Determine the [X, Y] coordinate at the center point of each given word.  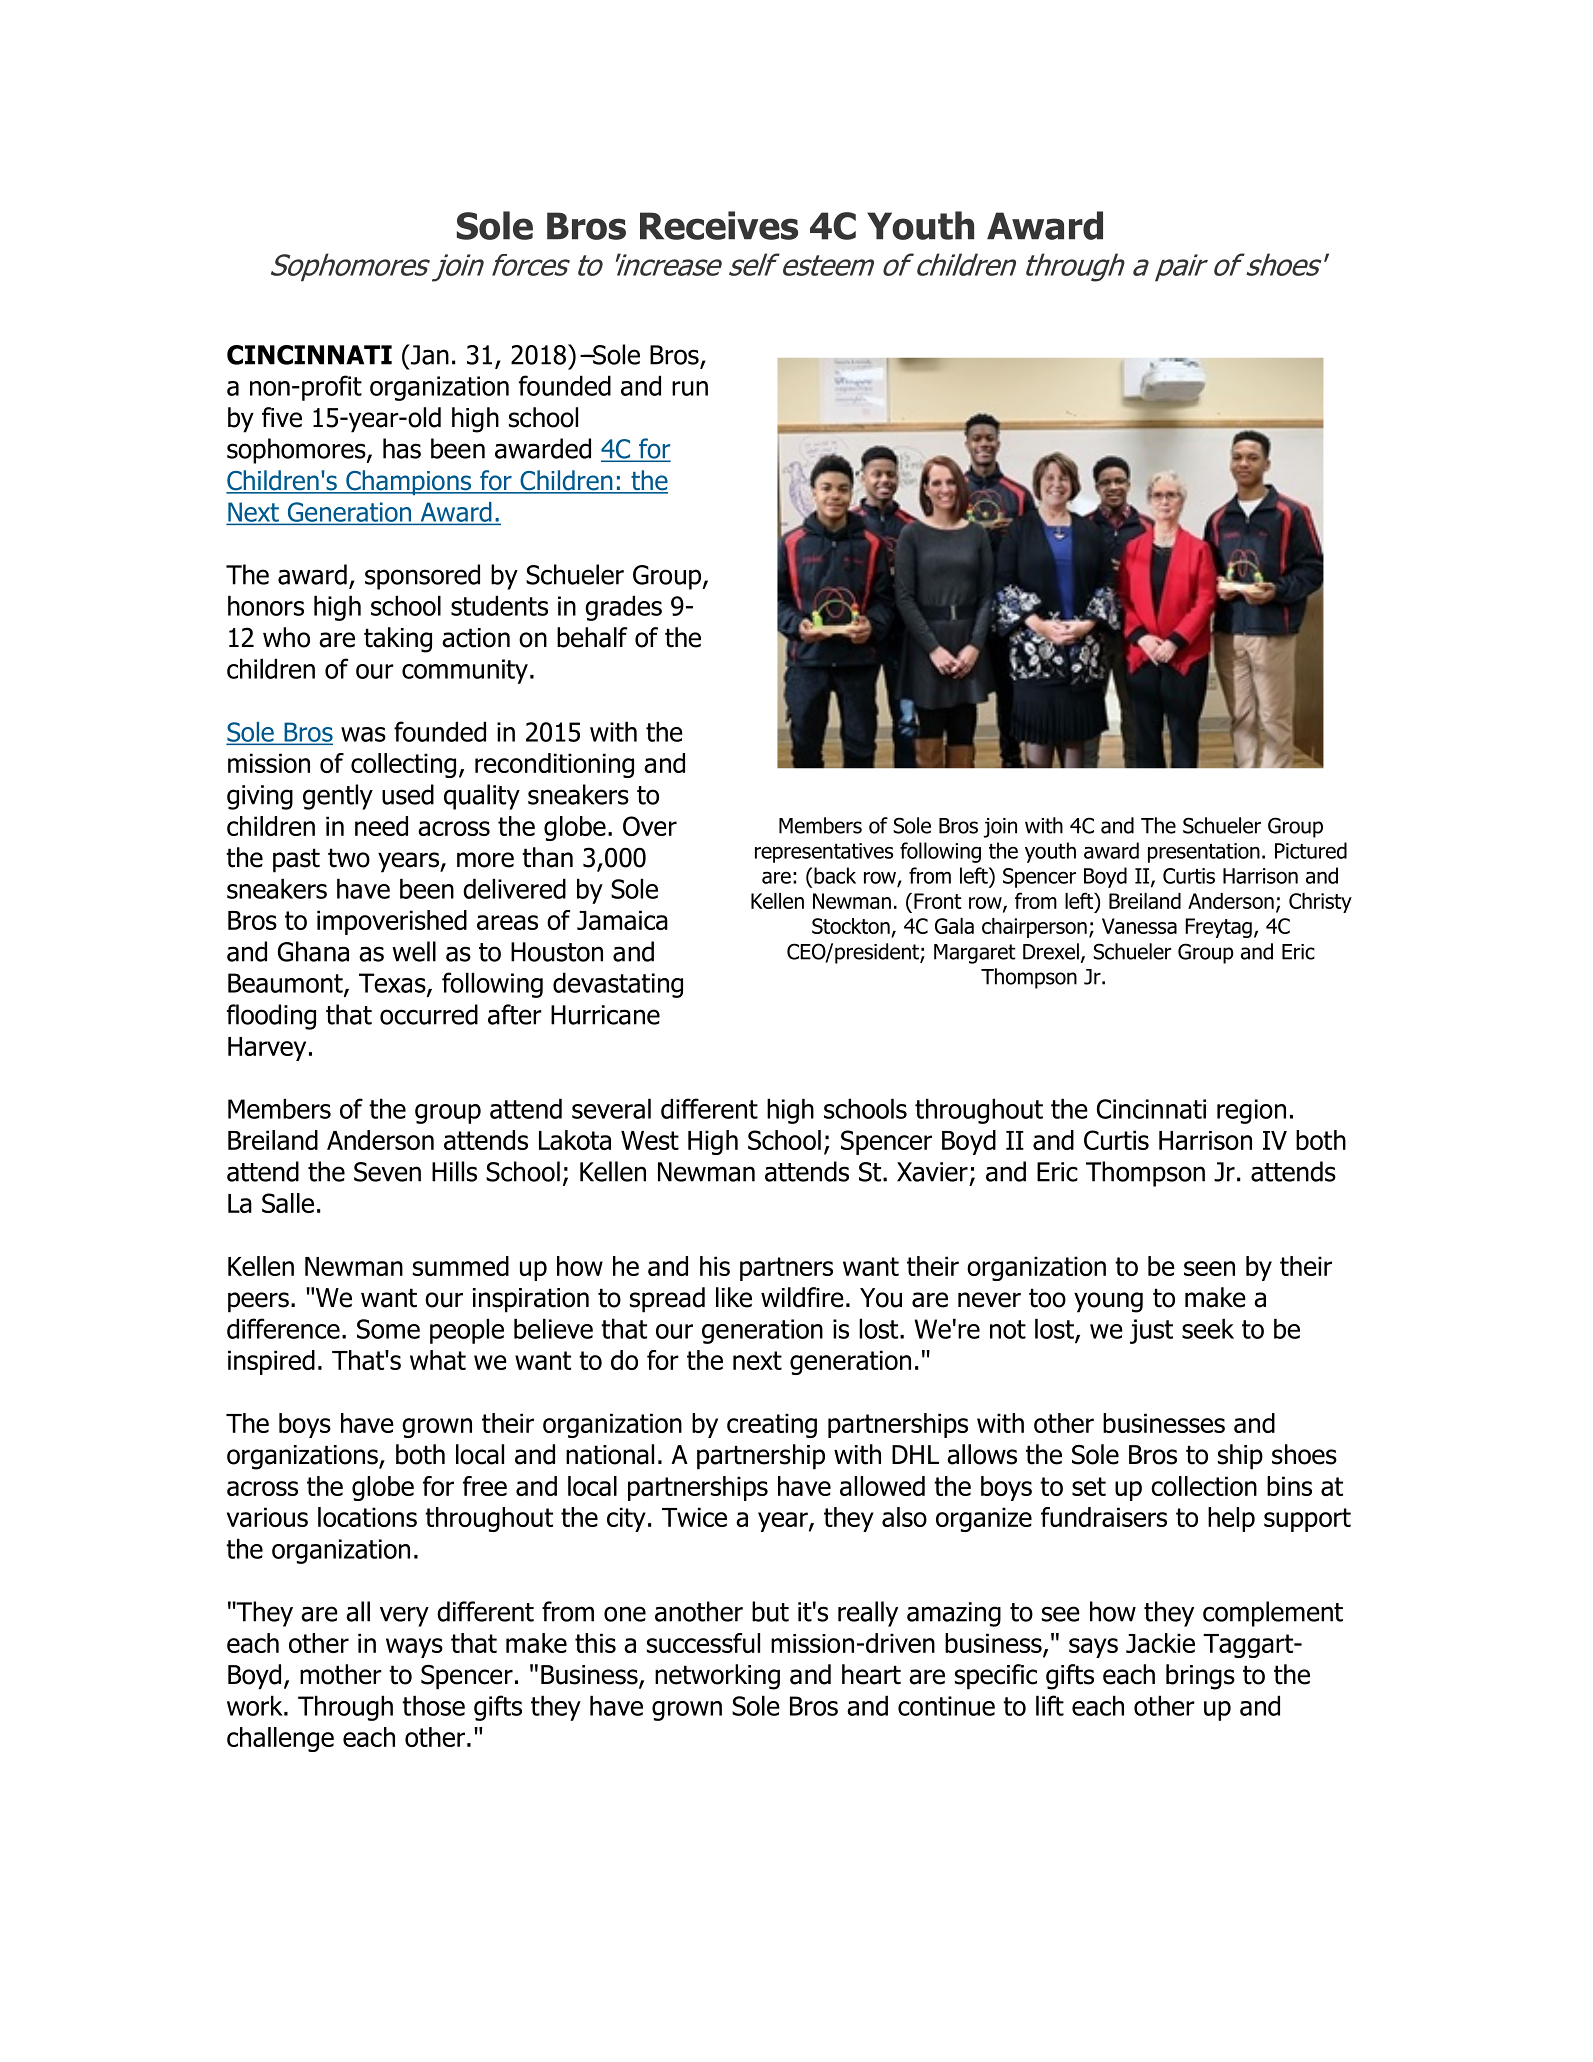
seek [1208, 1328]
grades [623, 608]
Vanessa [1139, 926]
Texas [393, 984]
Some [388, 1329]
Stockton [852, 927]
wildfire [802, 1297]
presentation [1204, 853]
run [690, 388]
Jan [428, 354]
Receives [719, 225]
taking [398, 640]
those [433, 1705]
